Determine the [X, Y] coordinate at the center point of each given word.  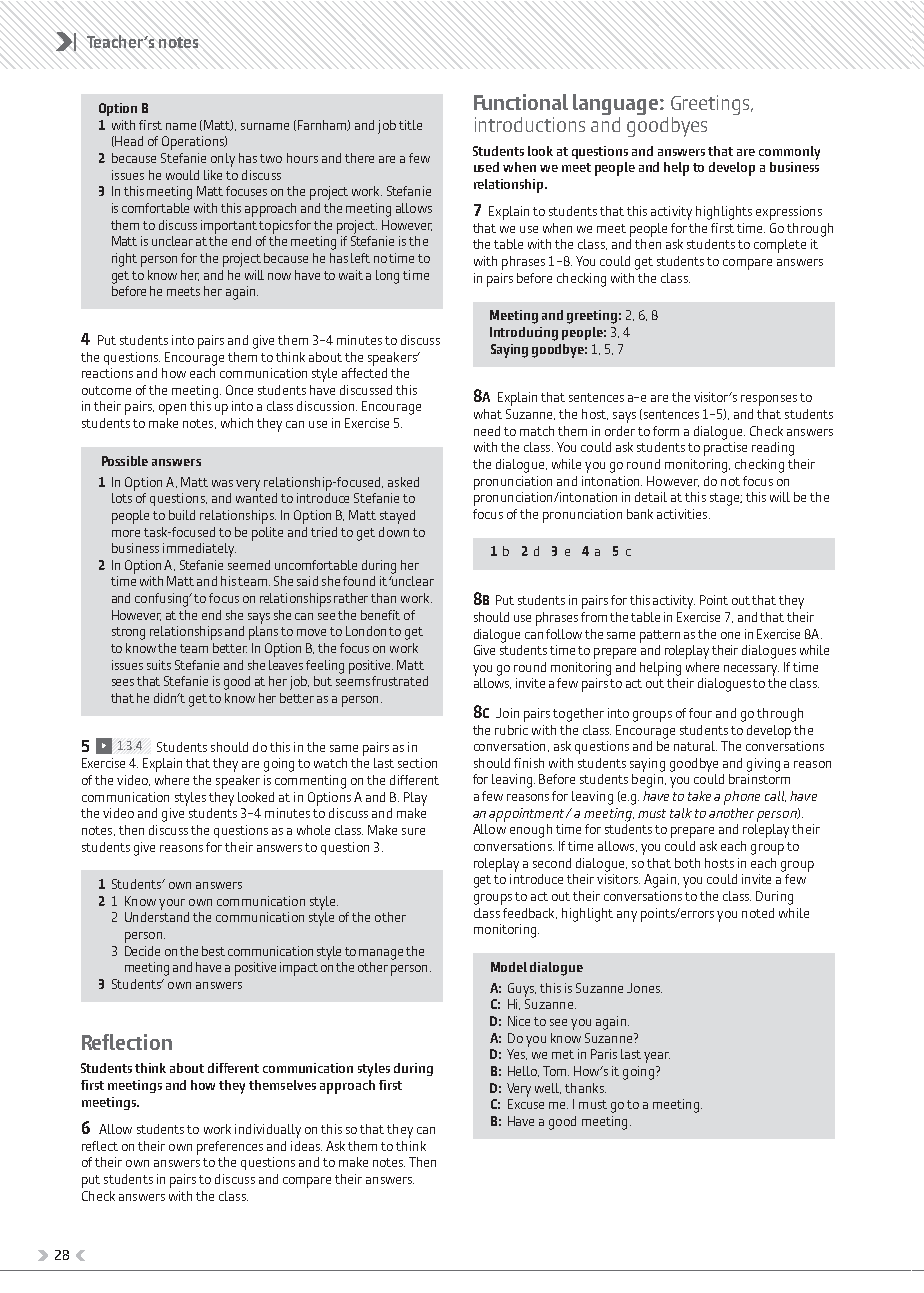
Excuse [526, 1104]
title [410, 125]
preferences [230, 1148]
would [182, 175]
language [617, 106]
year [657, 1057]
